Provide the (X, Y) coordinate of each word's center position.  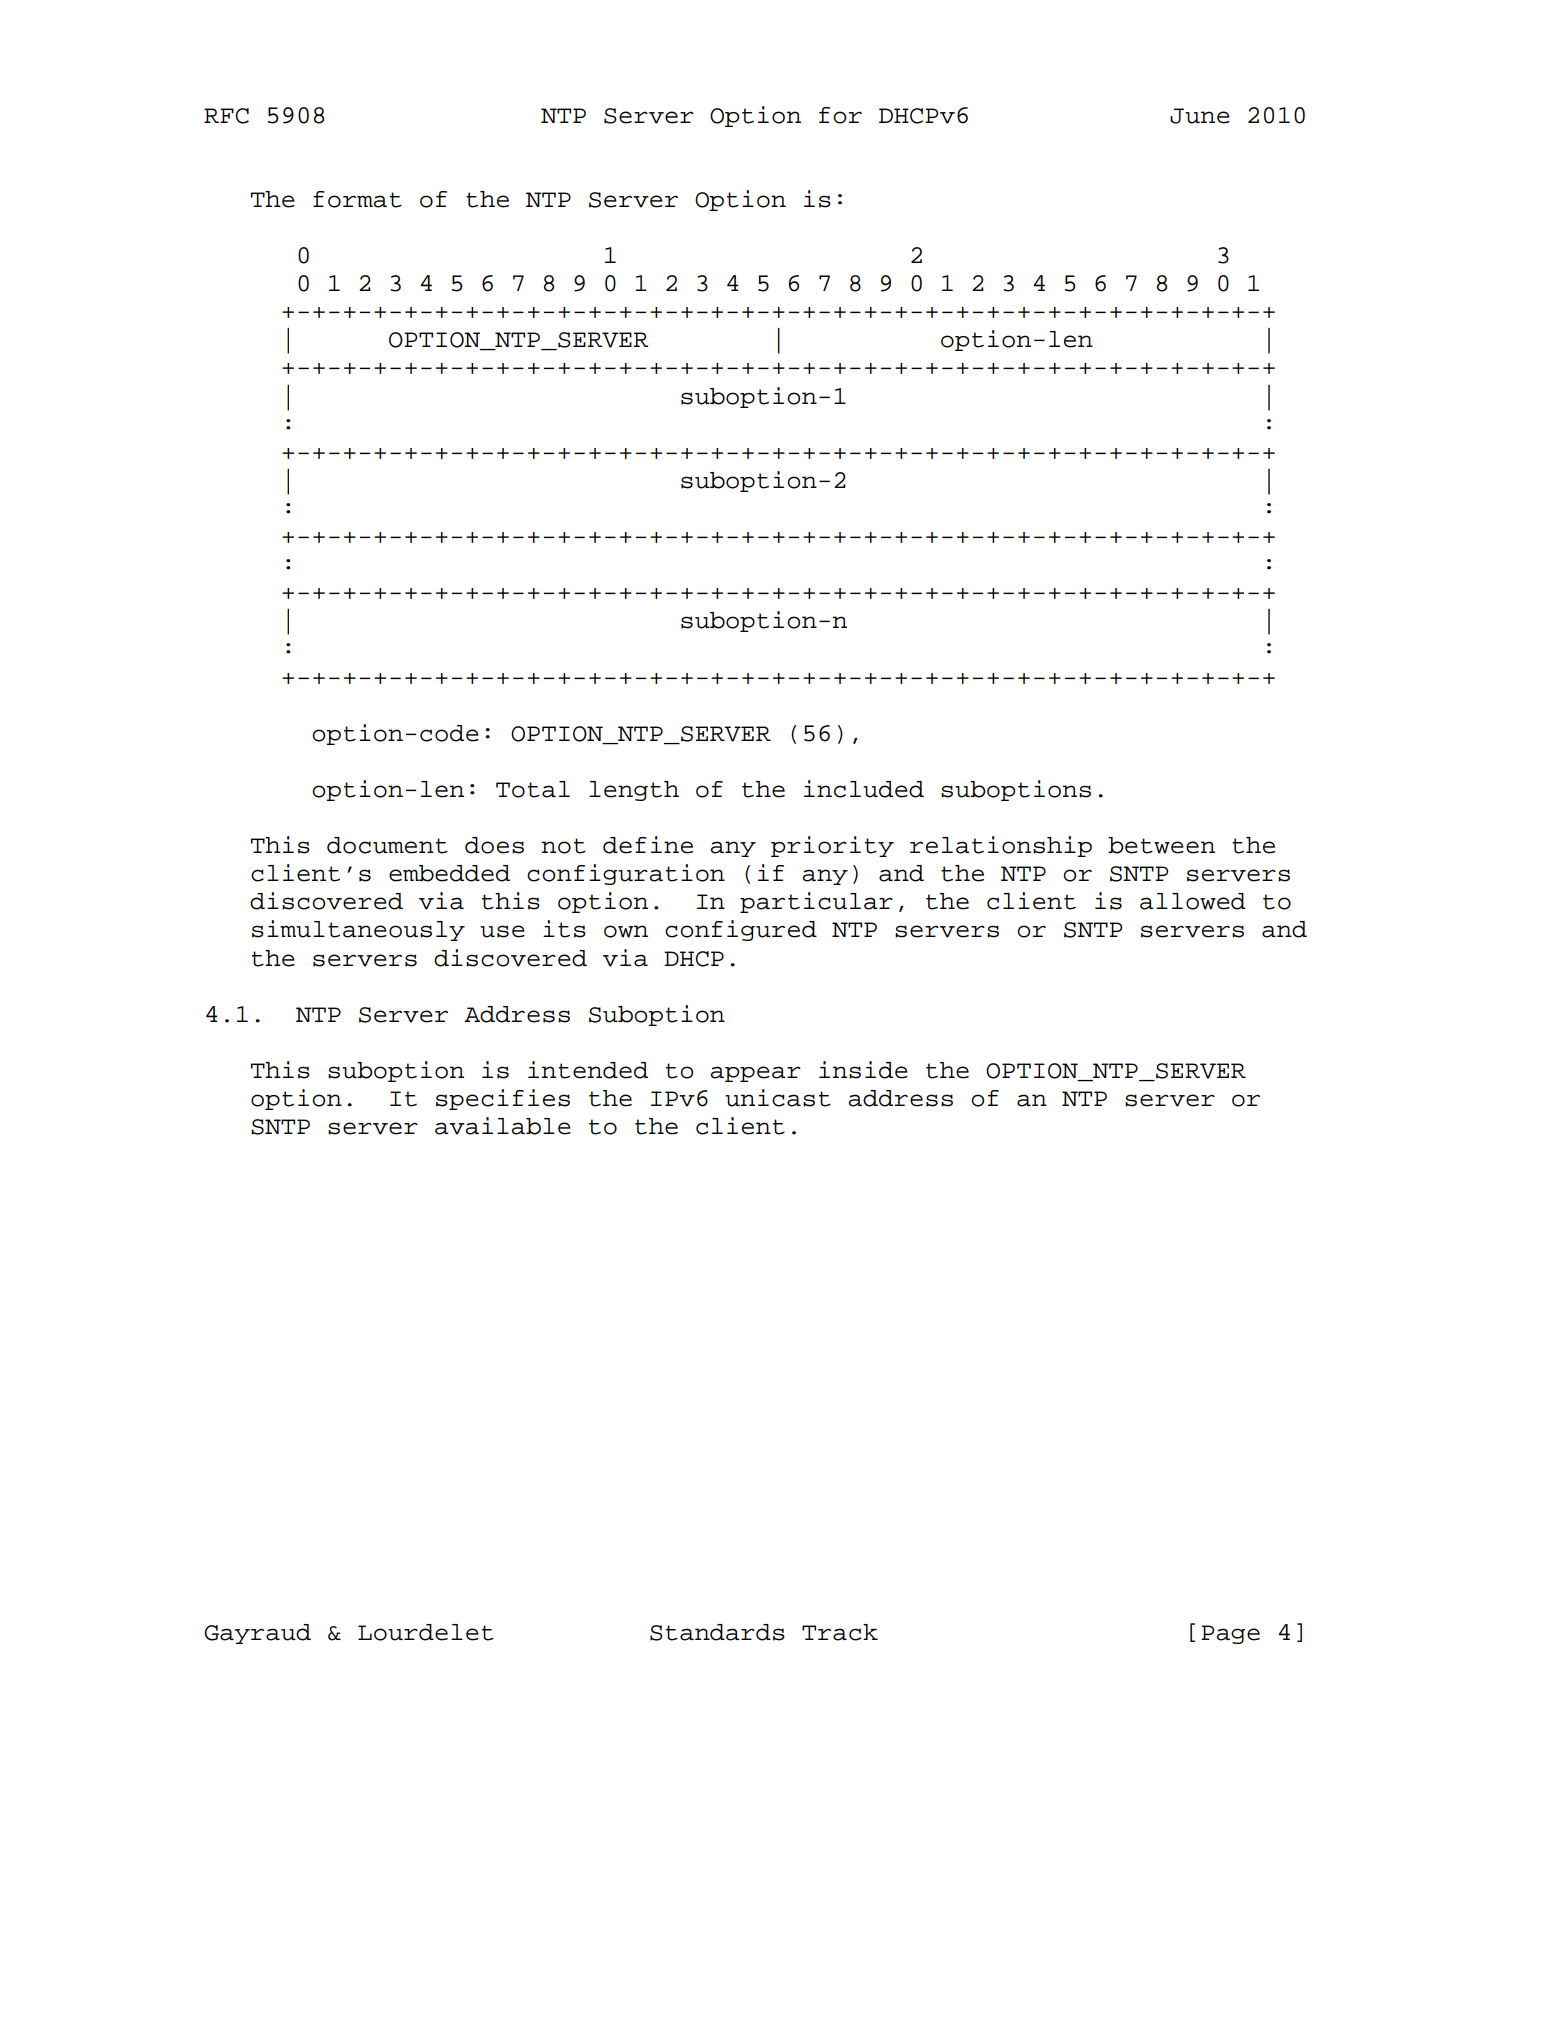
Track (840, 1632)
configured (741, 930)
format (357, 199)
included (864, 789)
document (387, 845)
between (1161, 845)
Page (1230, 1634)
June (1200, 116)
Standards (717, 1632)
